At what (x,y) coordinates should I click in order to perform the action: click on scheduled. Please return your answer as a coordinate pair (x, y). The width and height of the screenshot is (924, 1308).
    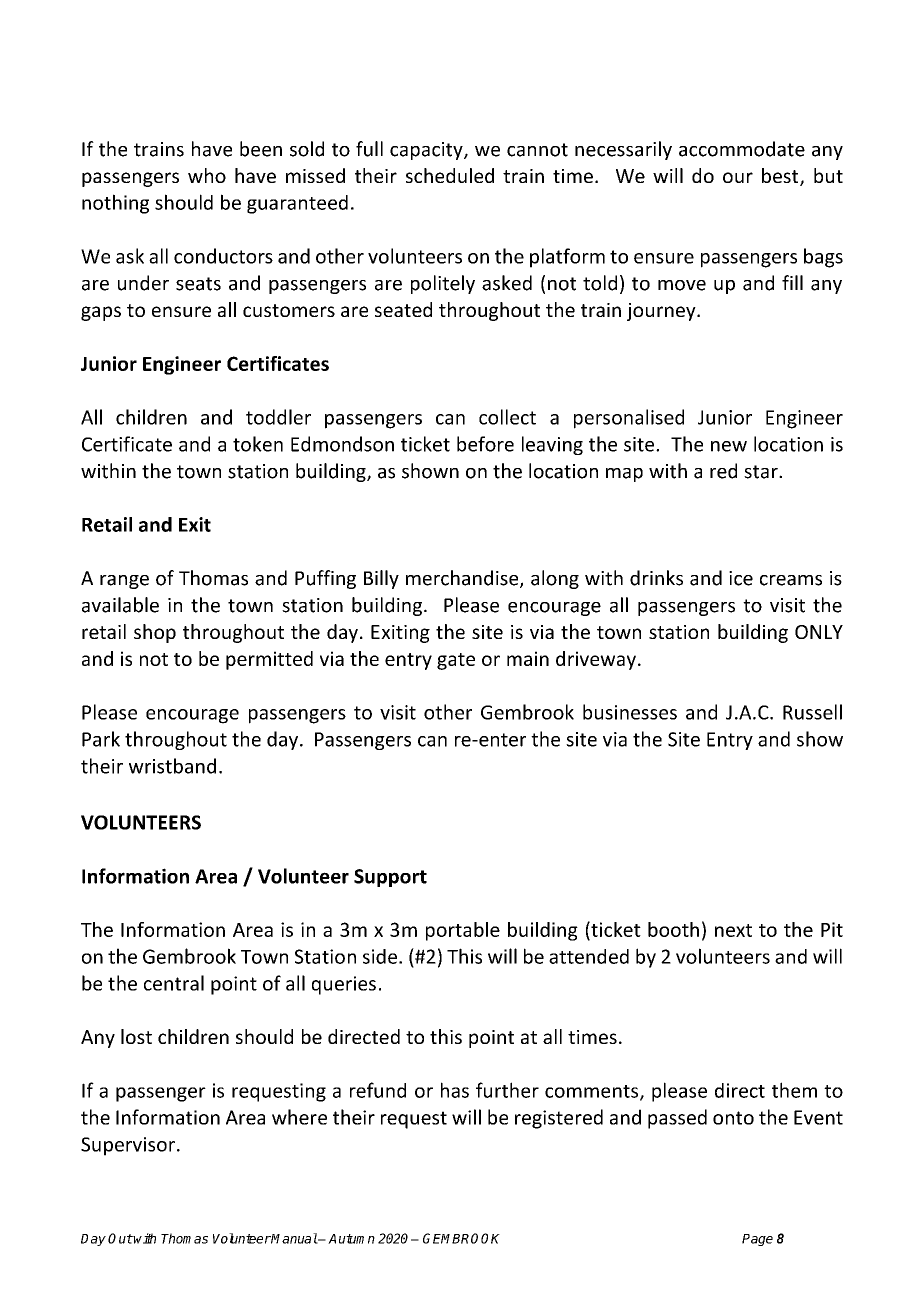
    Looking at the image, I should click on (450, 175).
